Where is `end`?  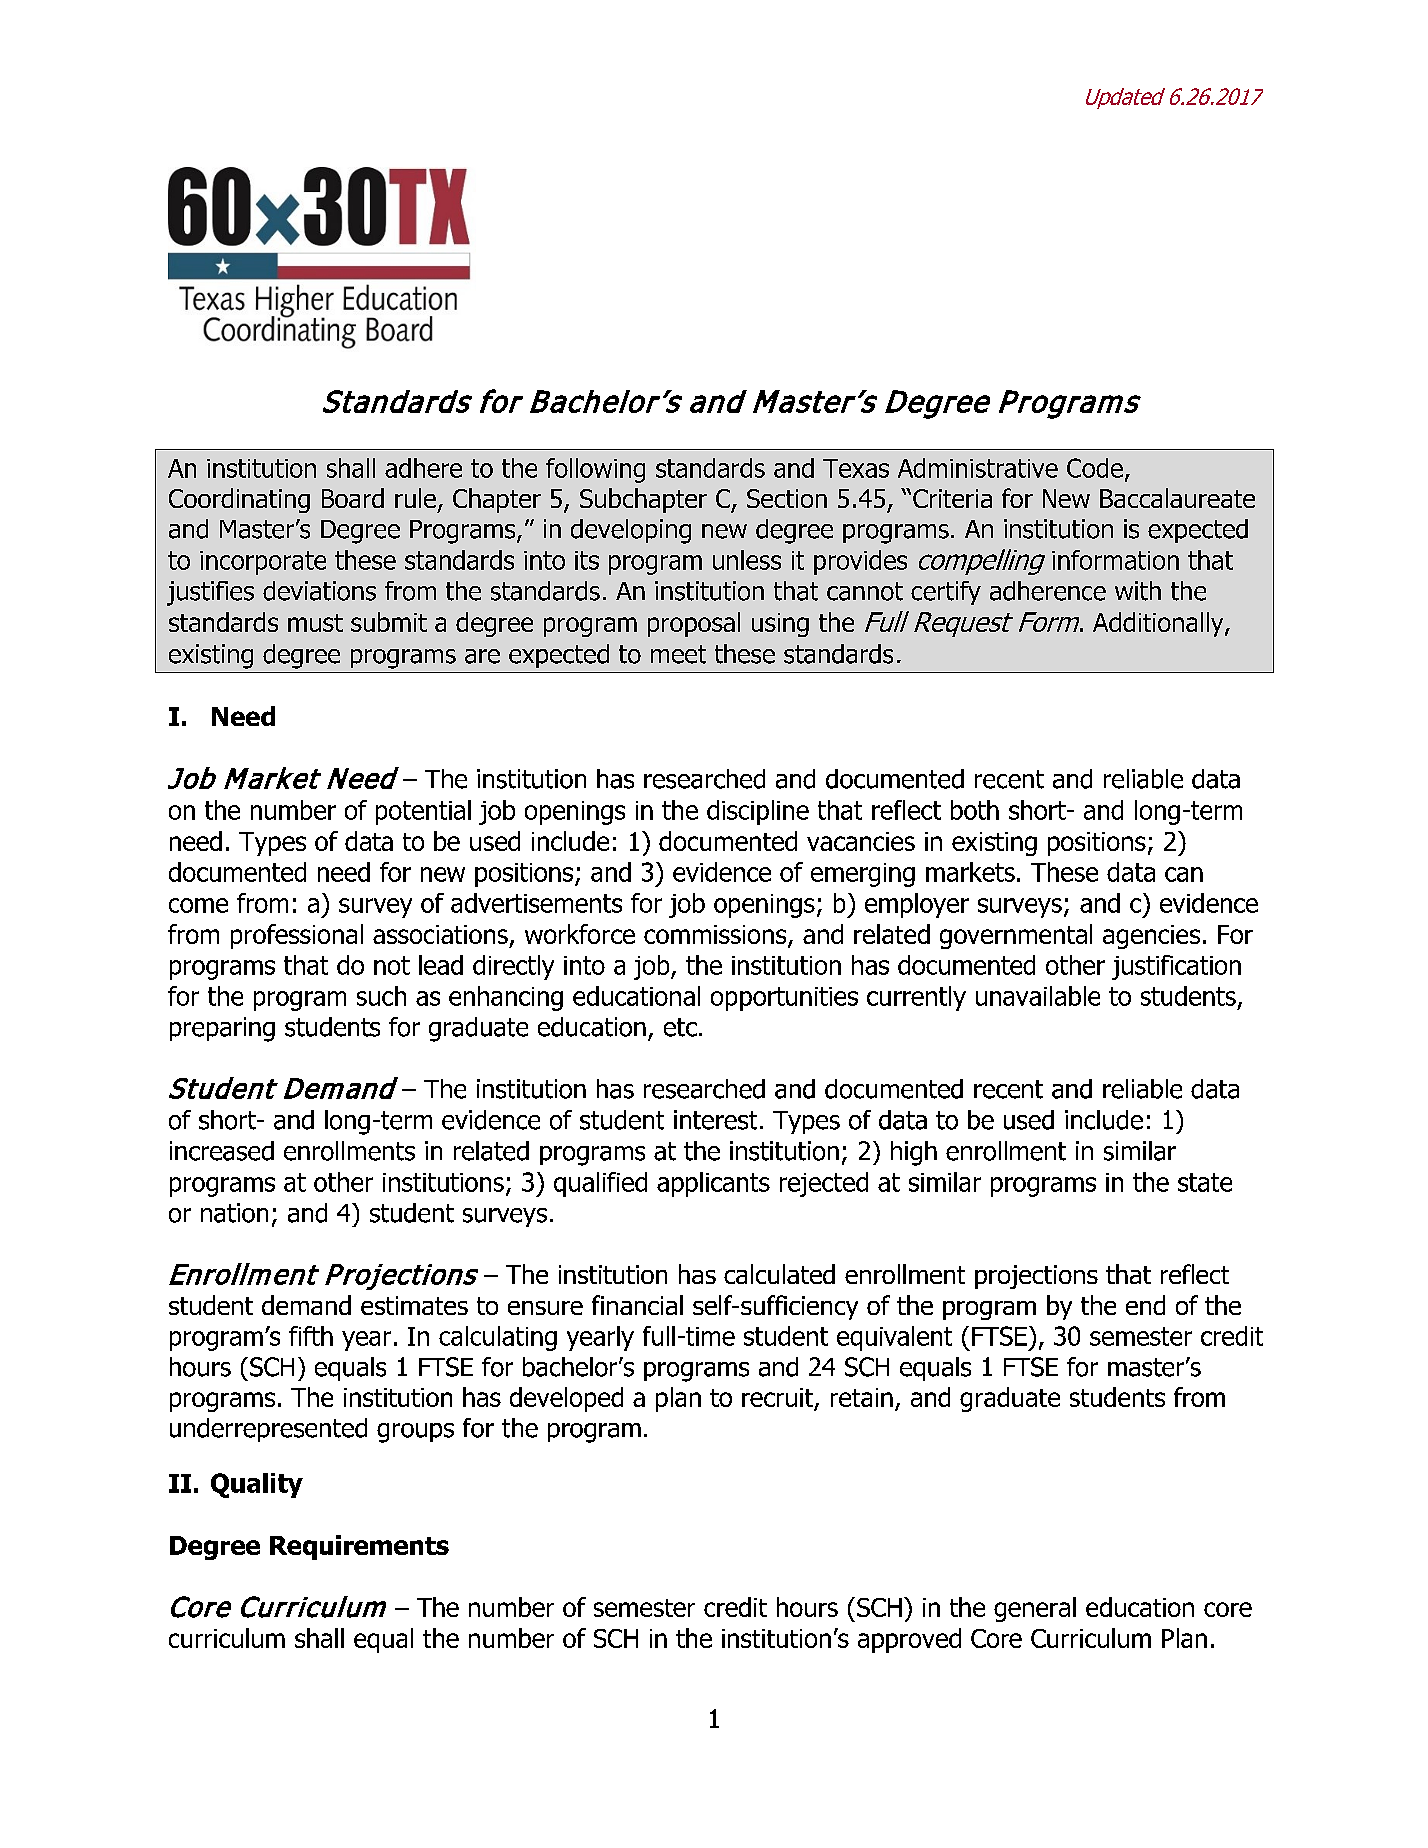
end is located at coordinates (1145, 1305).
